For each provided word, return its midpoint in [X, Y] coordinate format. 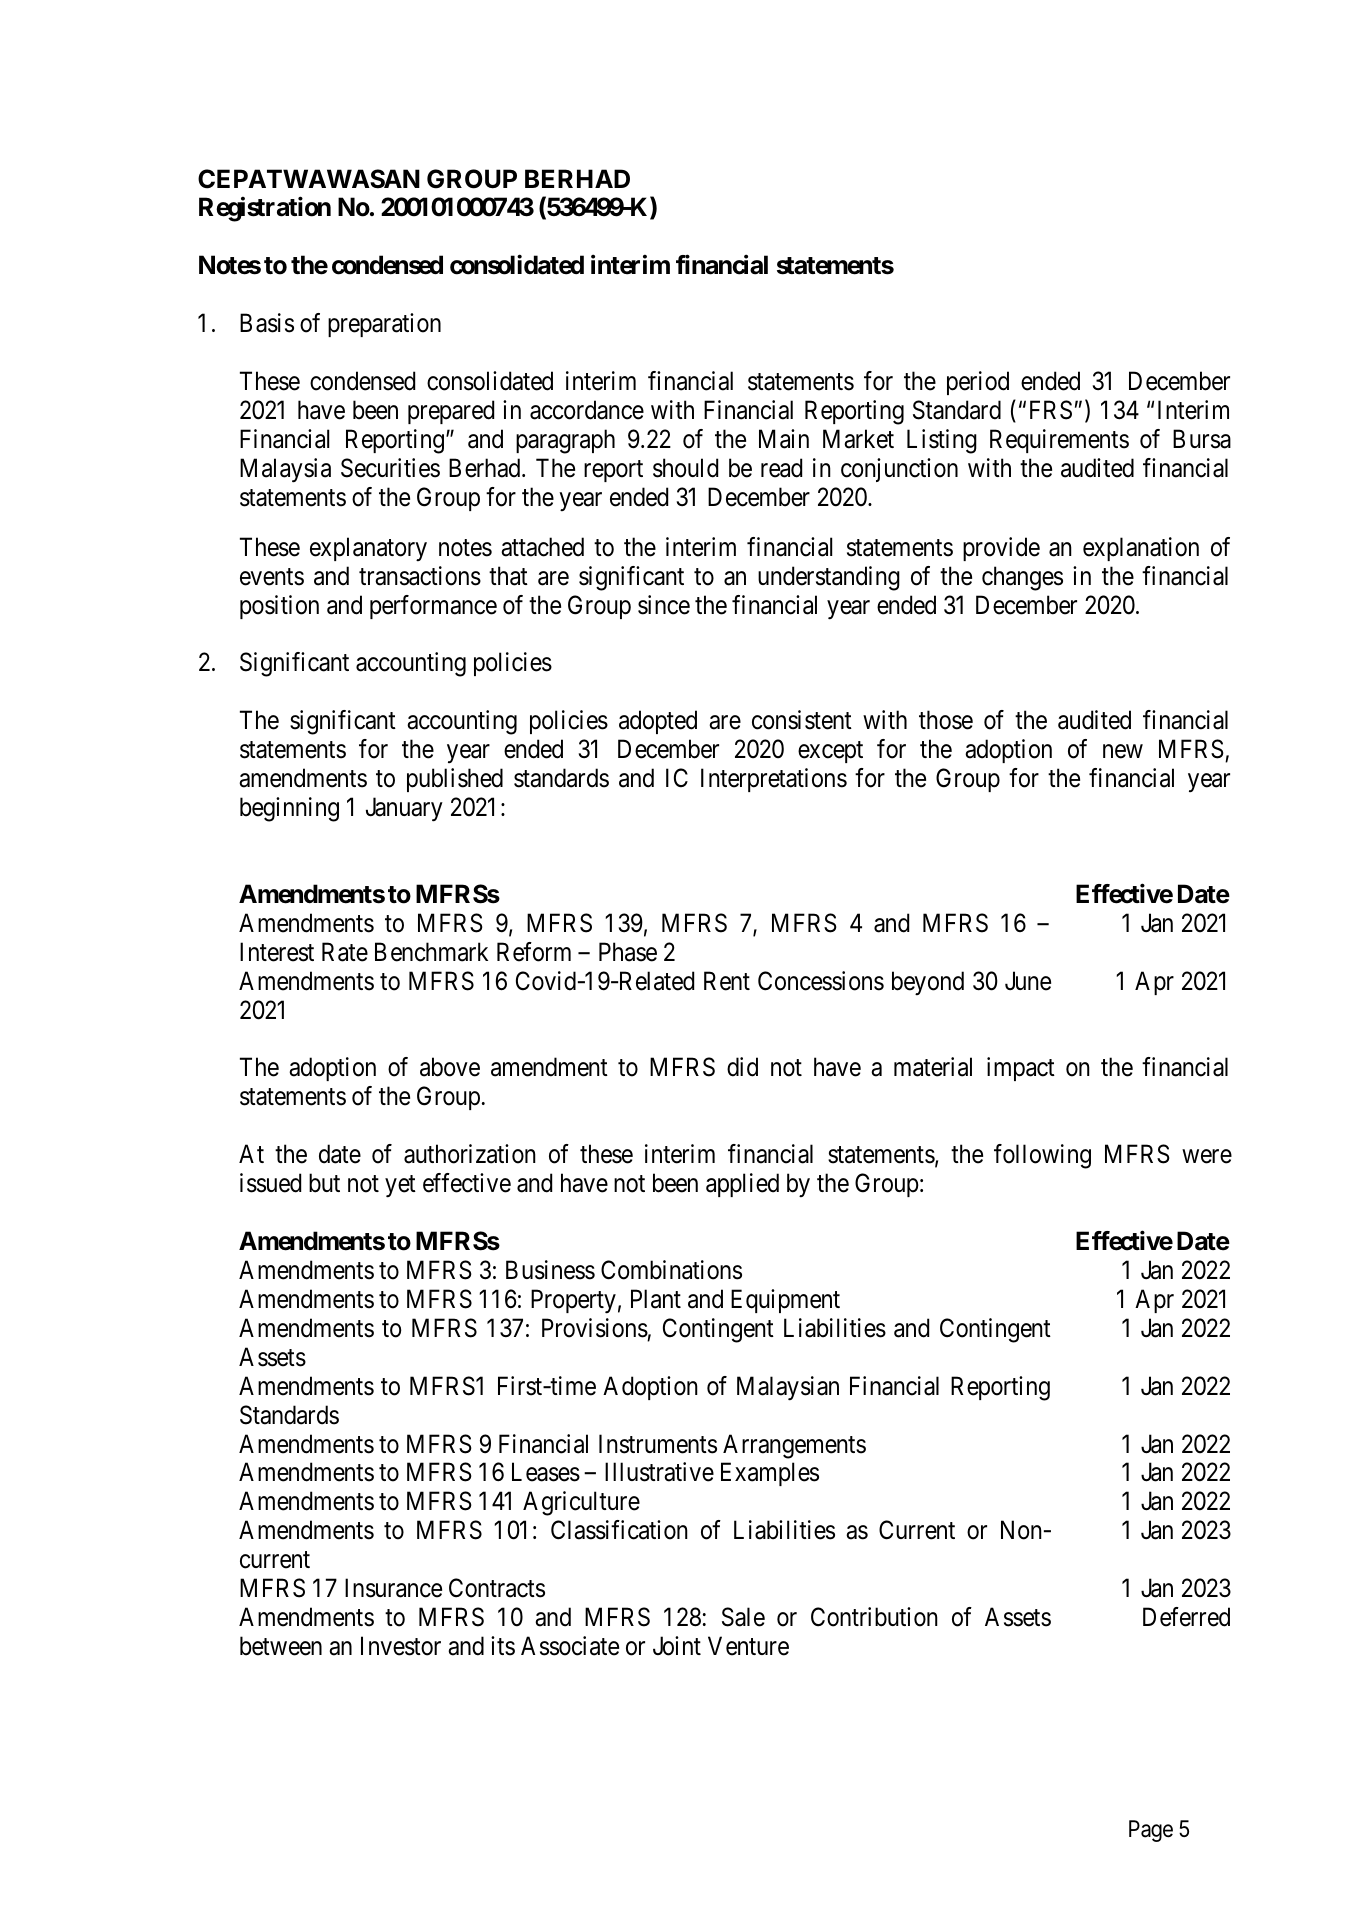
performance [433, 607]
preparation [384, 325]
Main [784, 439]
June [1028, 981]
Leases [546, 1472]
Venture [748, 1646]
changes [1022, 578]
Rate [345, 952]
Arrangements [794, 1446]
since [664, 605]
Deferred [1186, 1617]
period [978, 383]
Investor [401, 1646]
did [742, 1067]
